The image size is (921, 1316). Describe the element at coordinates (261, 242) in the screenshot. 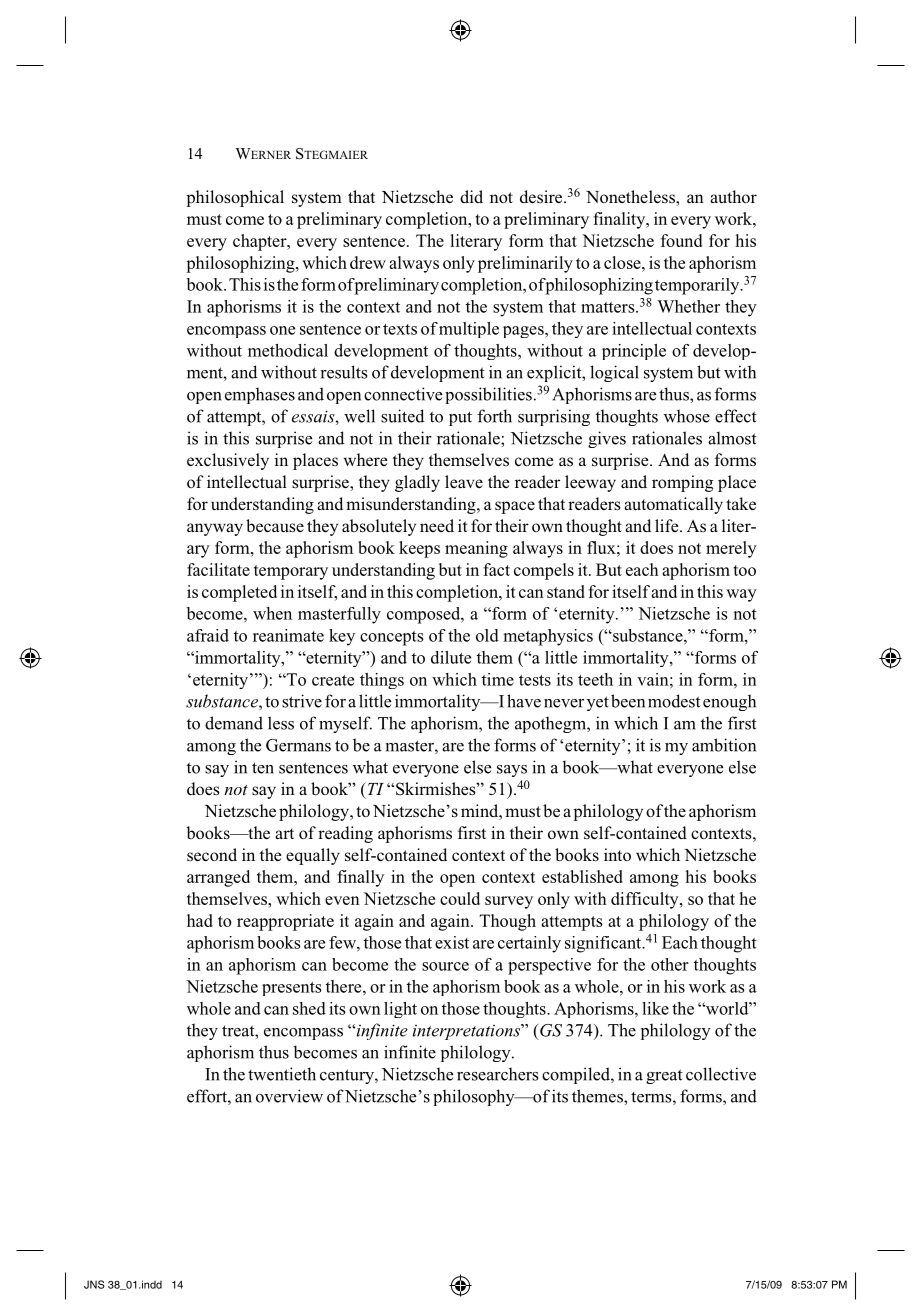

I see `chapter` at that location.
